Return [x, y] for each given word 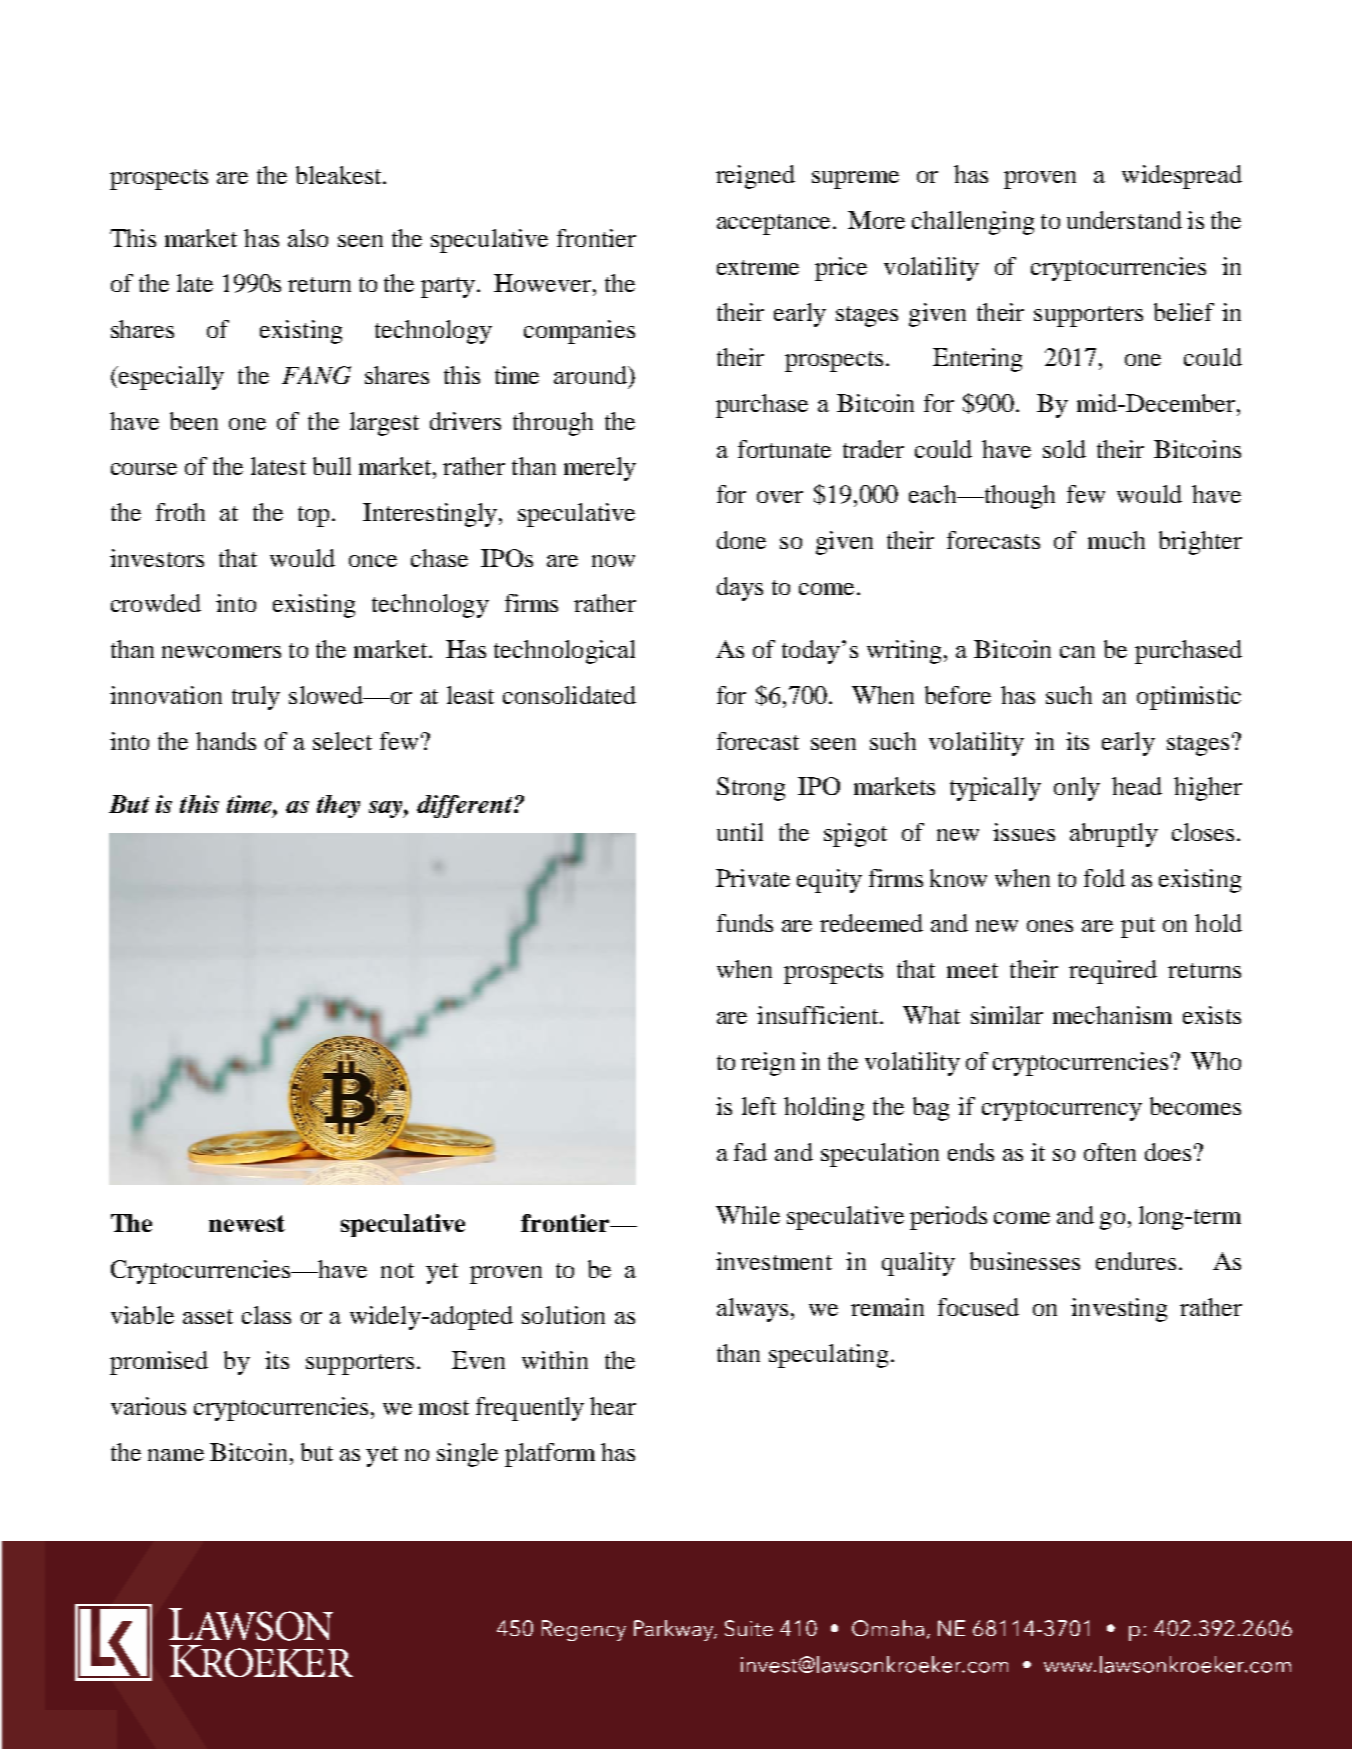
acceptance [775, 224]
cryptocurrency [1062, 1110]
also [308, 238]
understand [1124, 220]
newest [247, 1223]
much [1116, 540]
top [313, 516]
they [338, 806]
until [740, 832]
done [741, 540]
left [759, 1106]
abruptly [1114, 835]
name [176, 1455]
